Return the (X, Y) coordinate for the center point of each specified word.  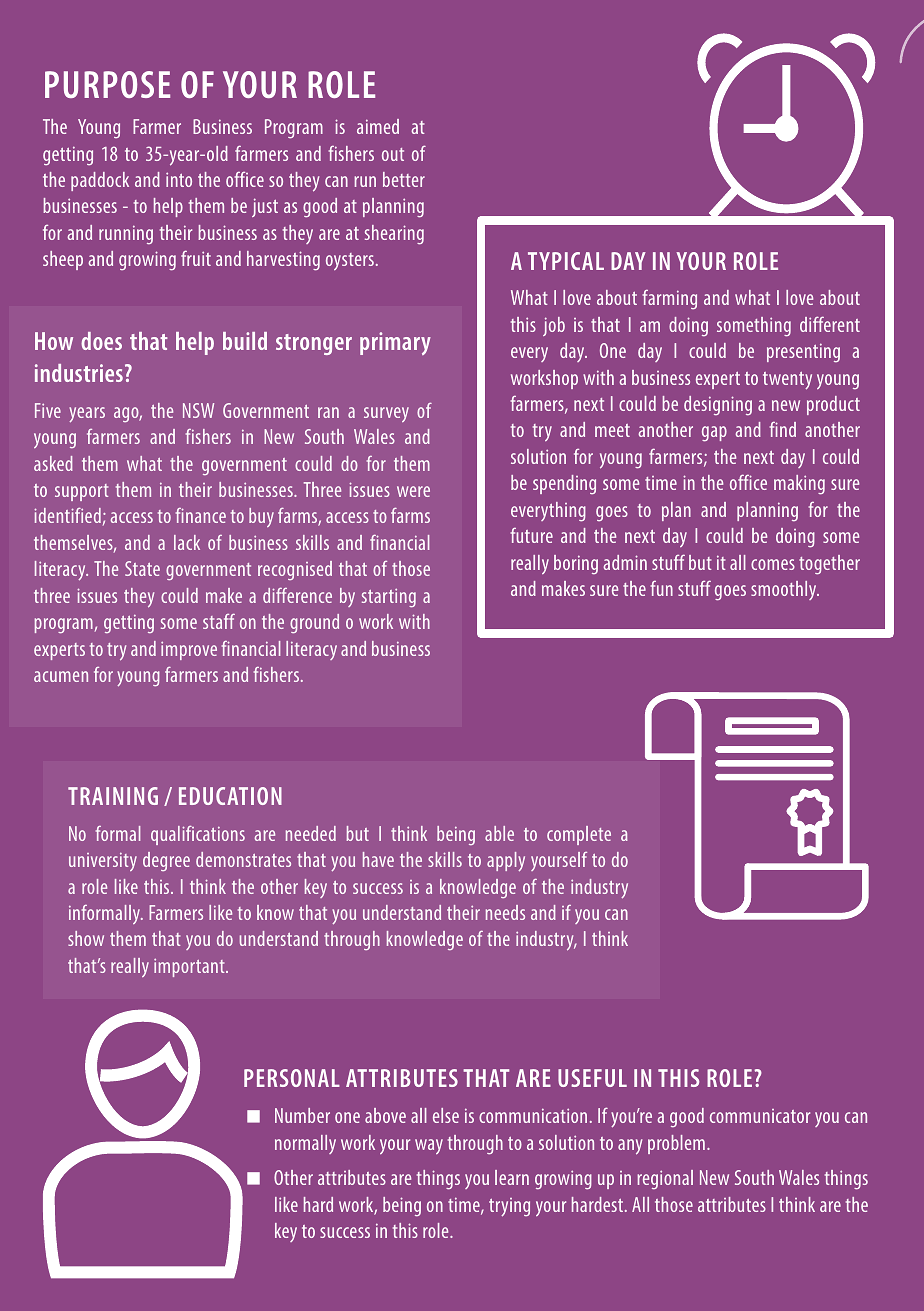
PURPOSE (107, 84)
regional (665, 1180)
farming (669, 299)
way (429, 1146)
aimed (378, 126)
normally (305, 1144)
